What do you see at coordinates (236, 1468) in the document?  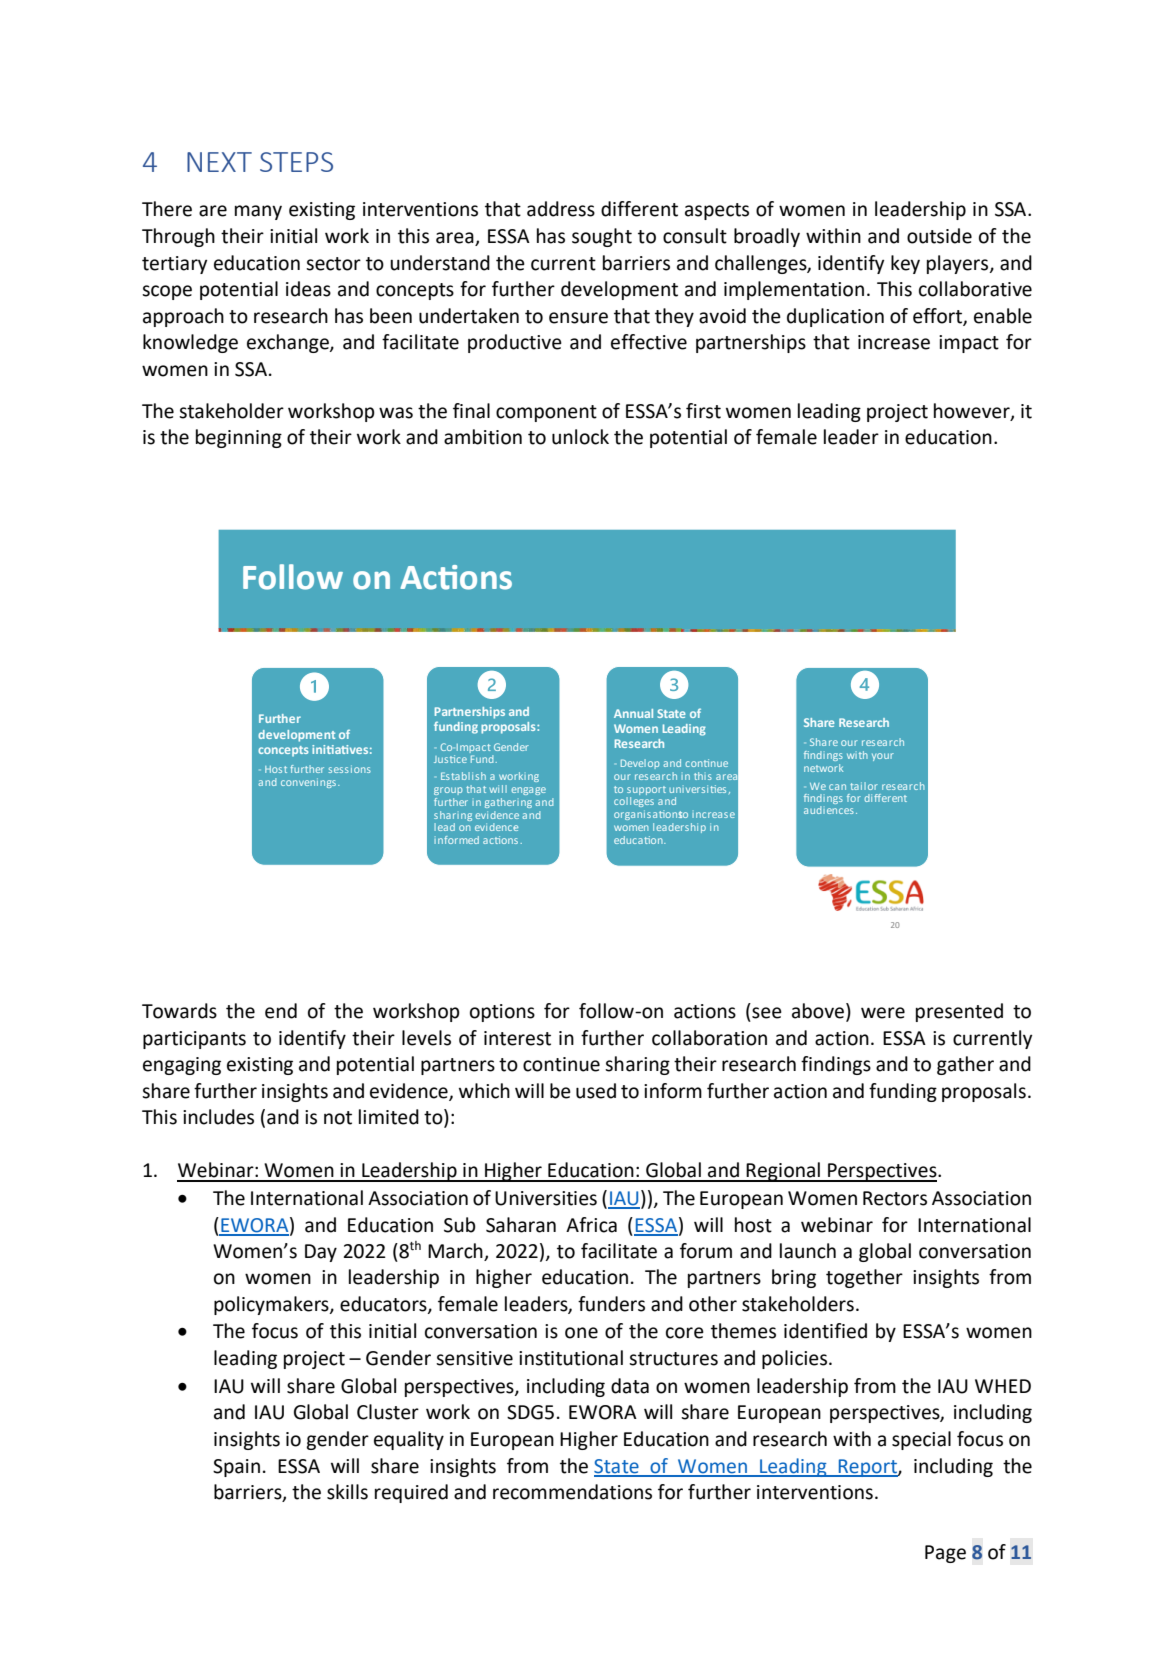 I see `Spain` at bounding box center [236, 1468].
